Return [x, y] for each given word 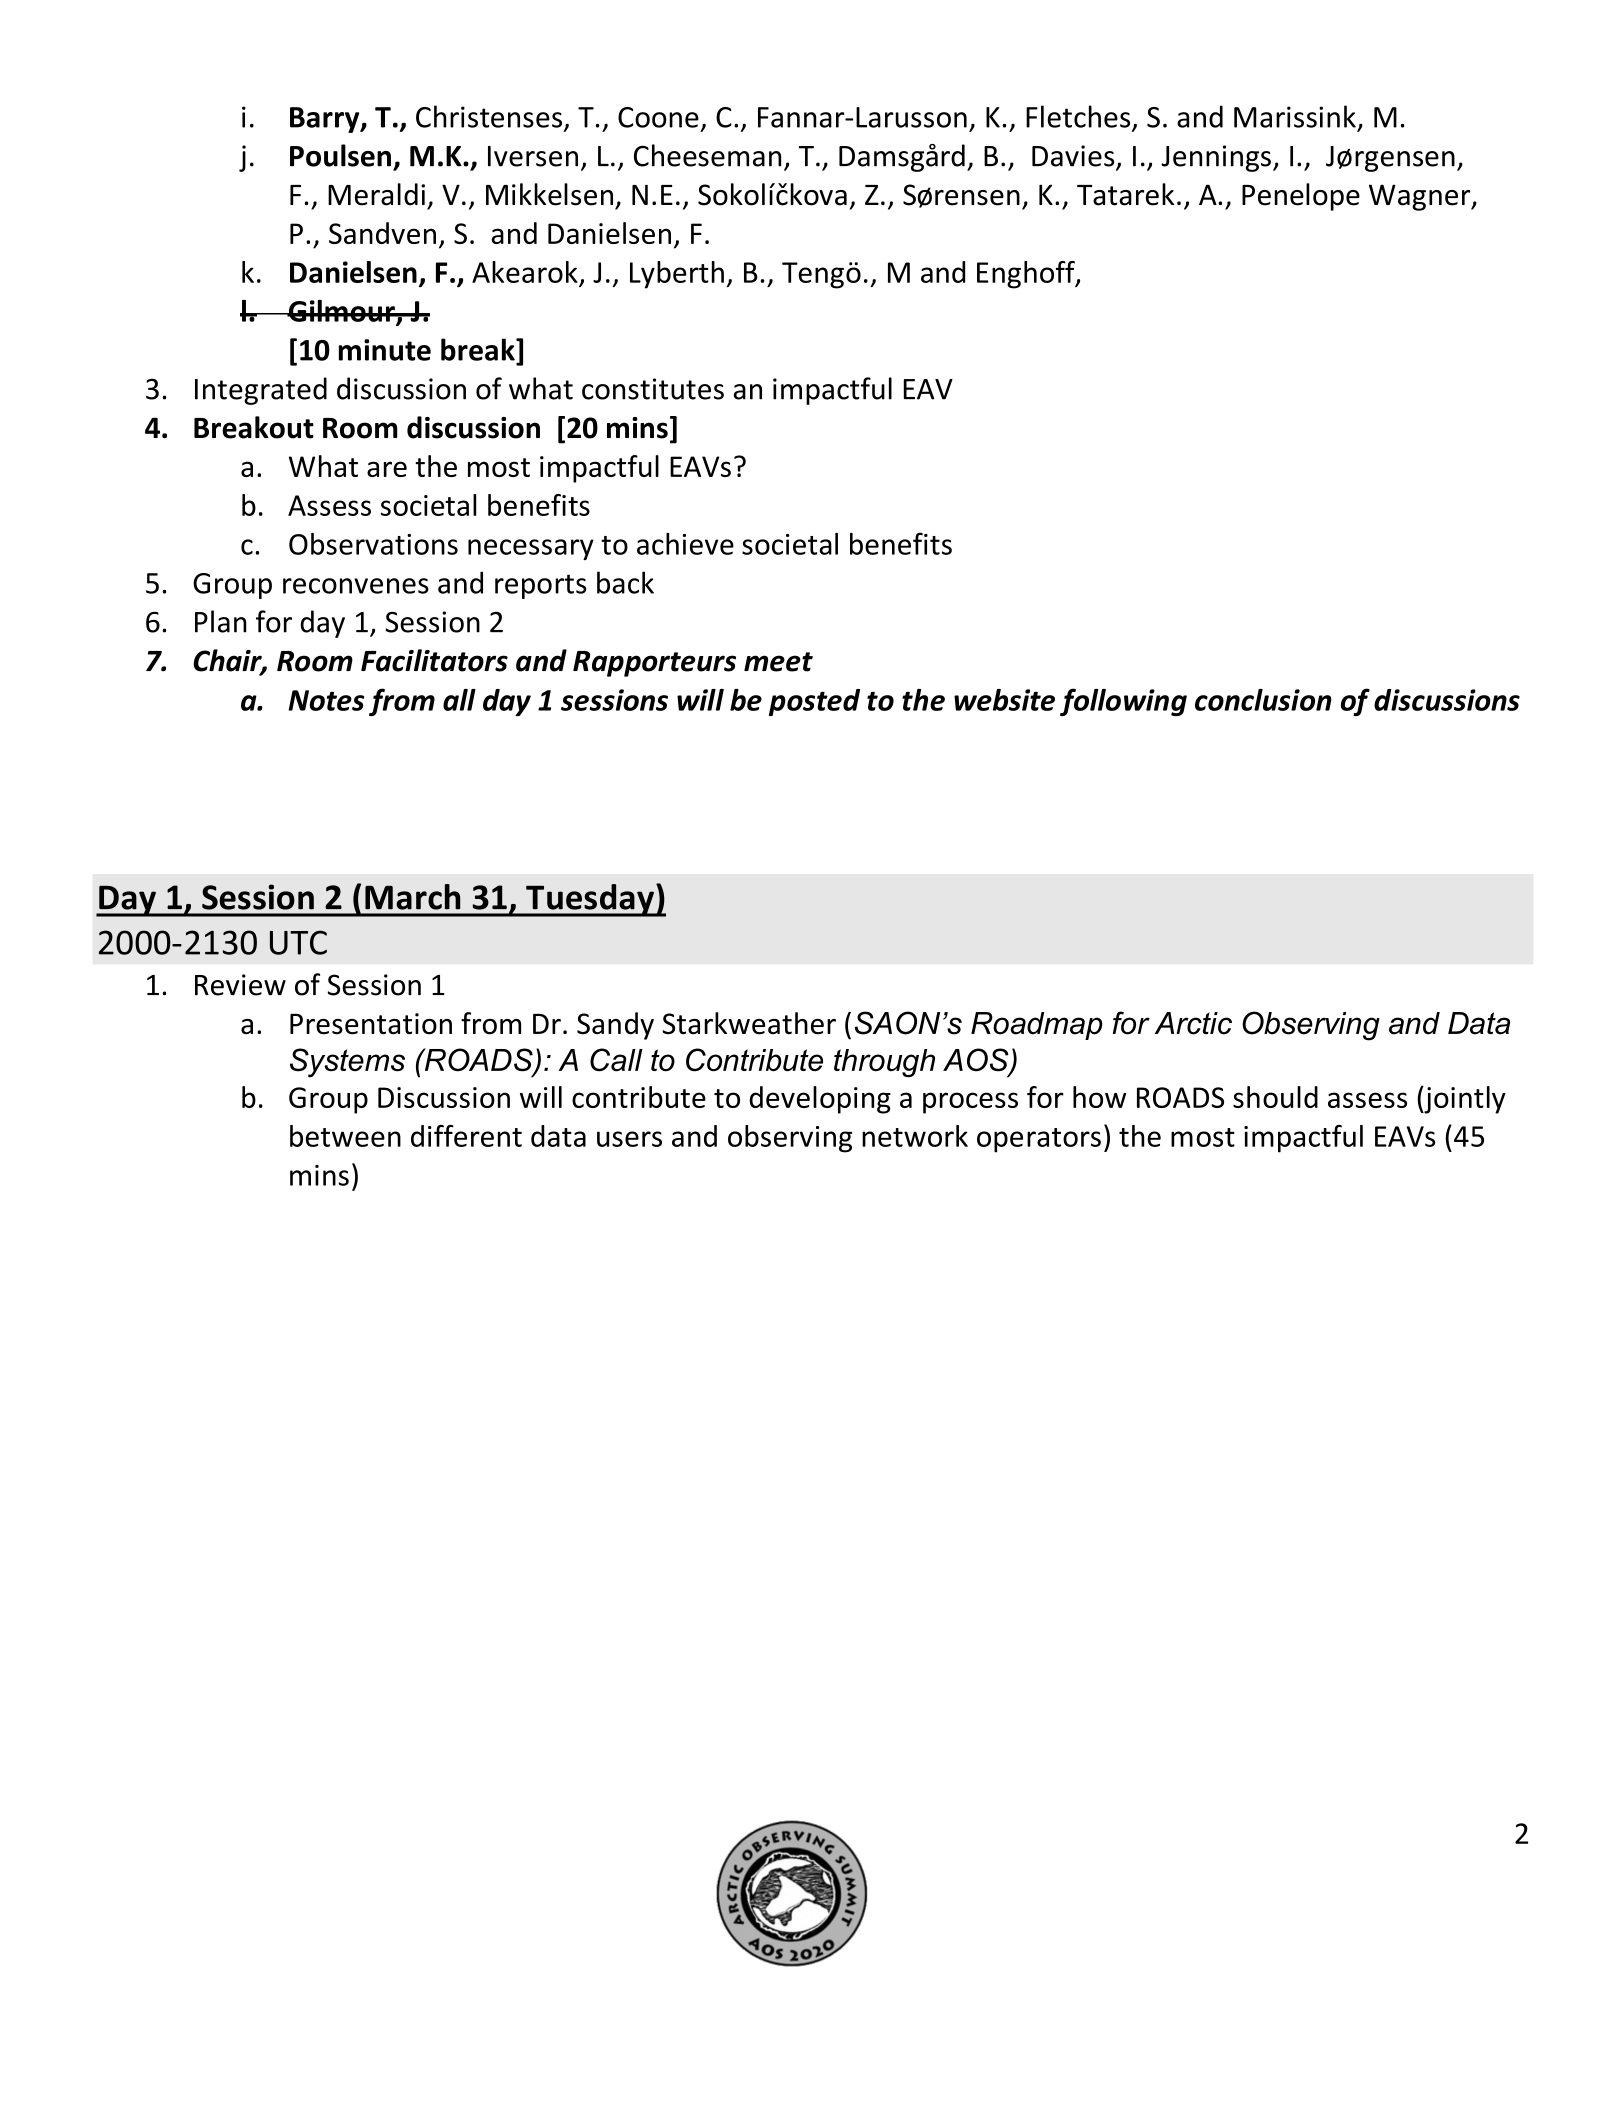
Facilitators [434, 660]
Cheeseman [707, 155]
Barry [326, 120]
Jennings [1216, 158]
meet [778, 662]
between [345, 1136]
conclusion [1263, 700]
